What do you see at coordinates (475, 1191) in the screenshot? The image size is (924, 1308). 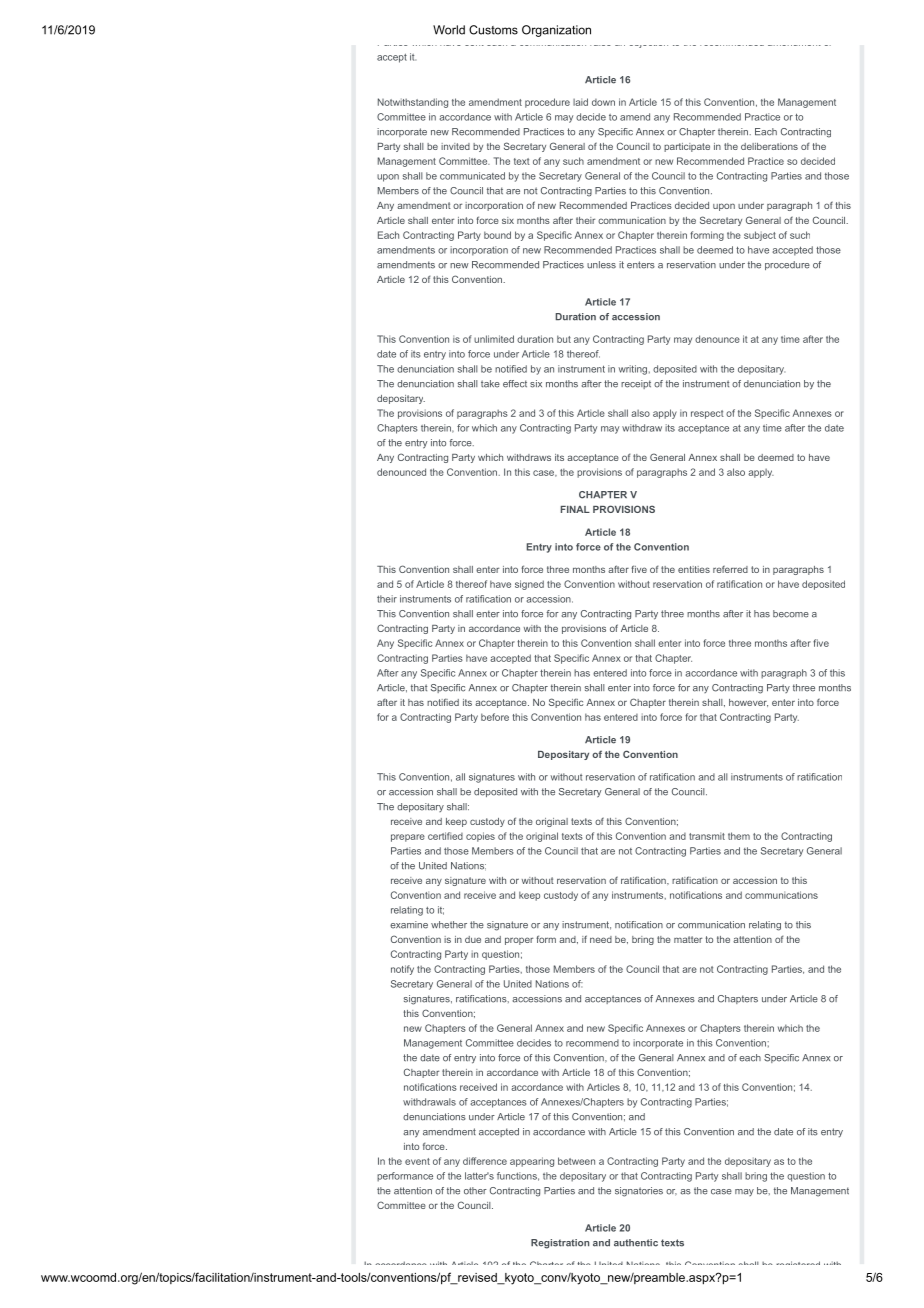 I see `other` at bounding box center [475, 1191].
